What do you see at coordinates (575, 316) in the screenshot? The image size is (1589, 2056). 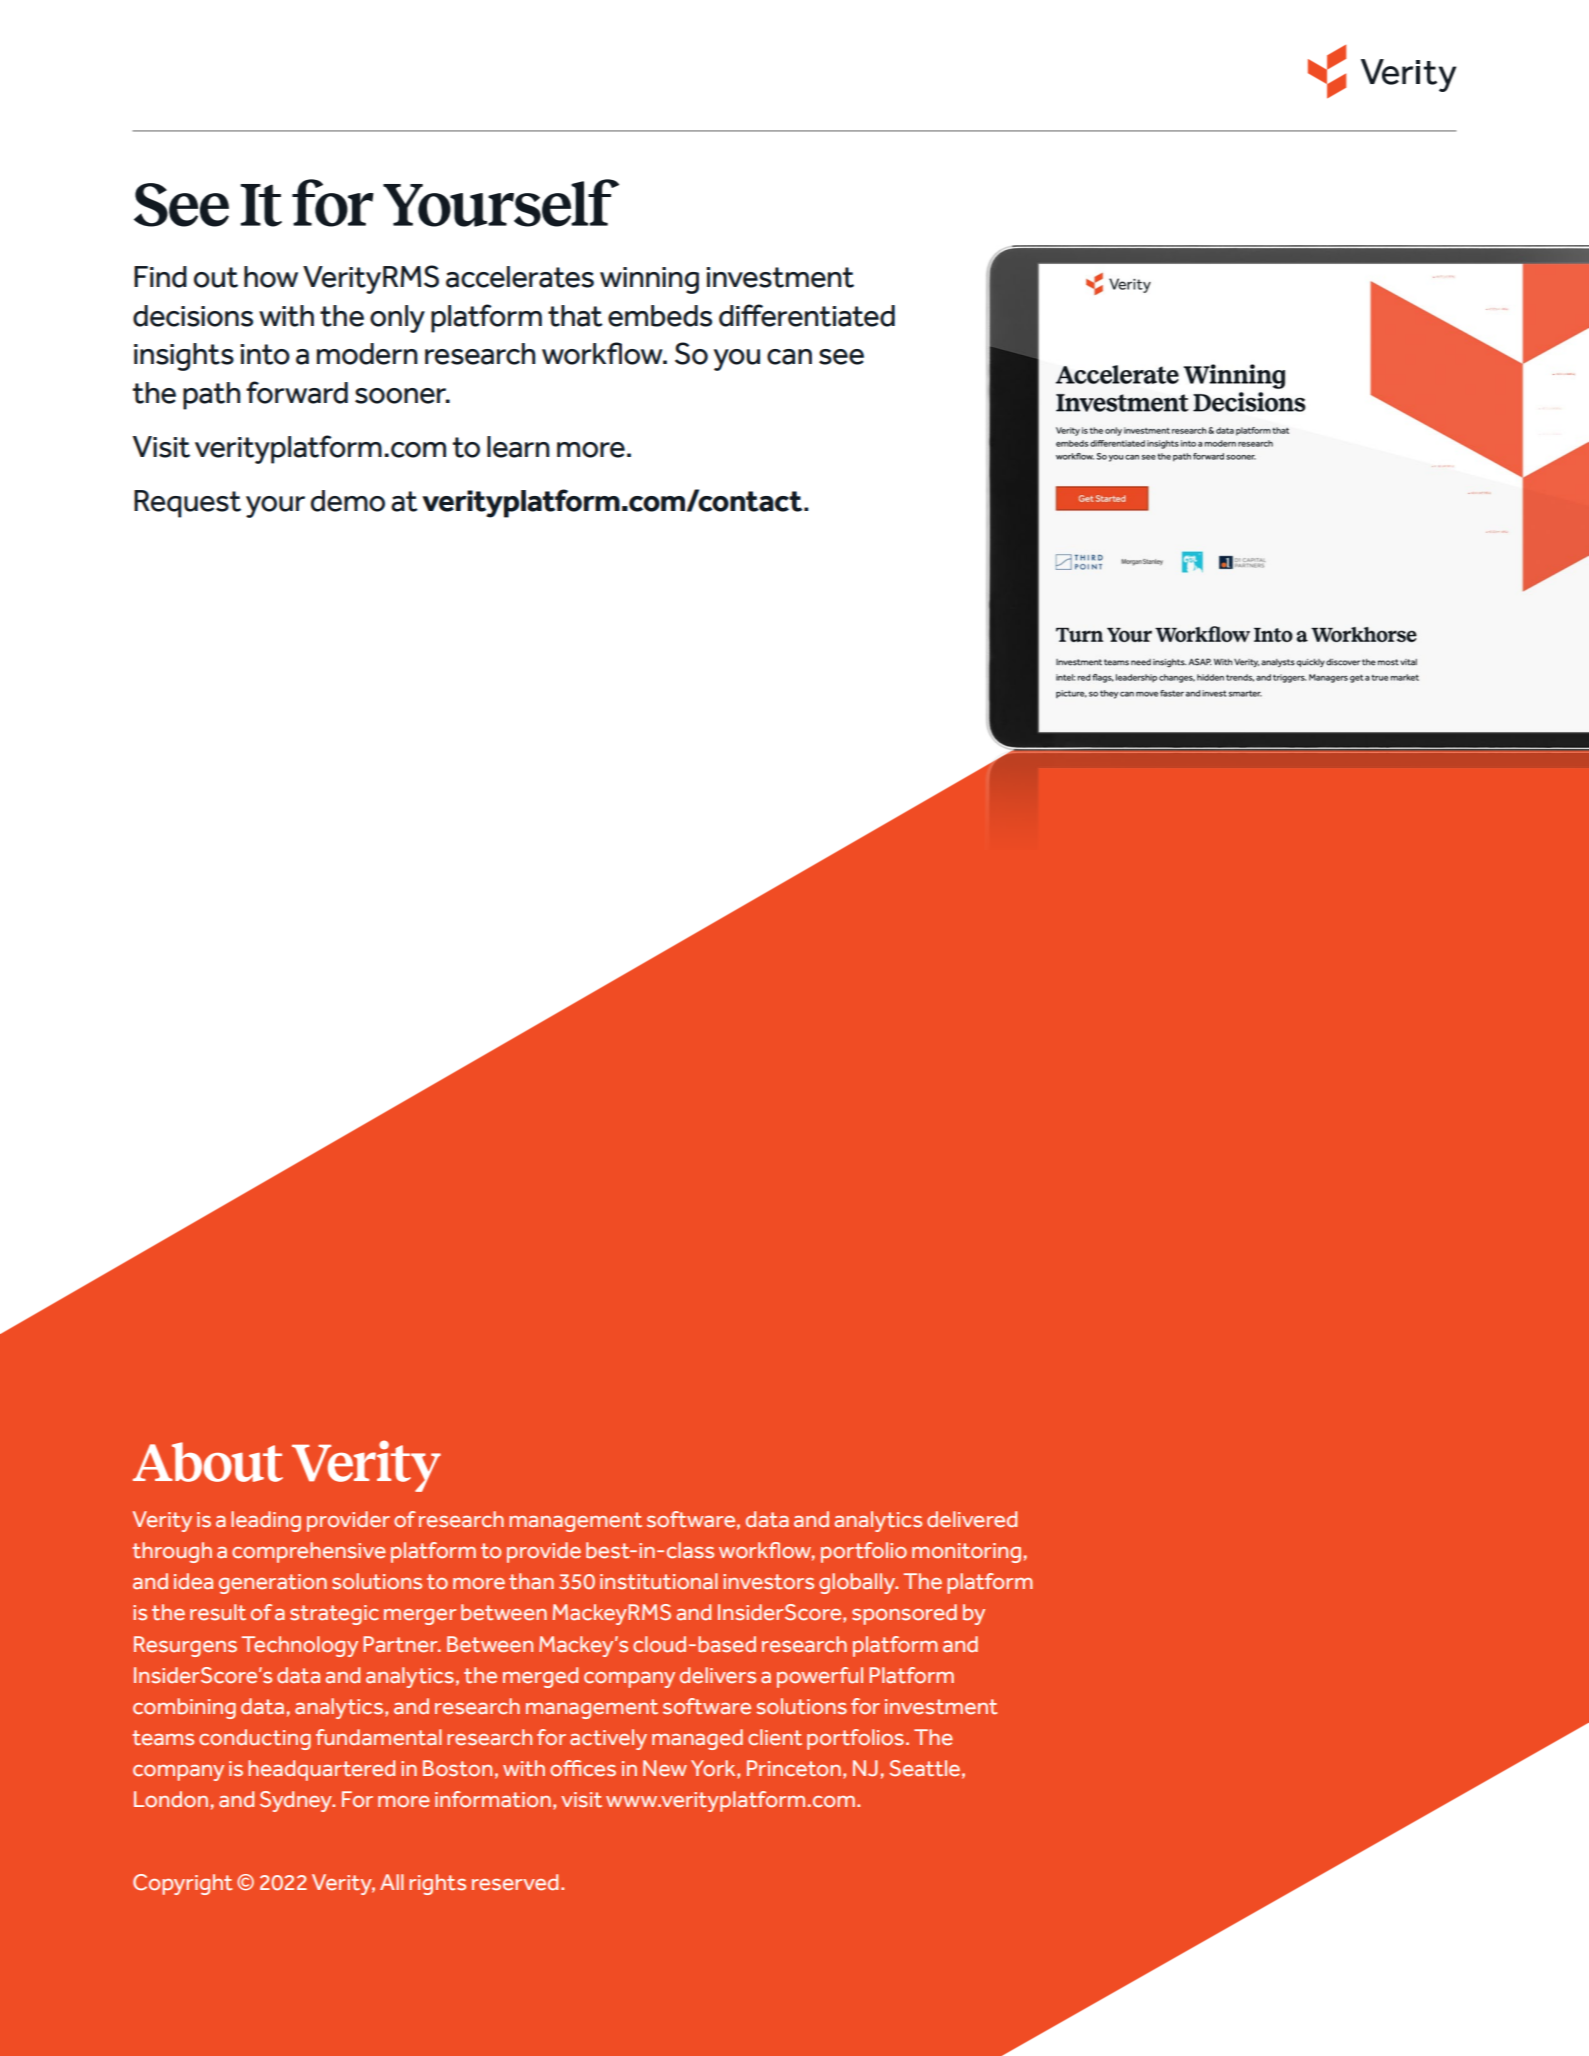 I see `that` at bounding box center [575, 316].
